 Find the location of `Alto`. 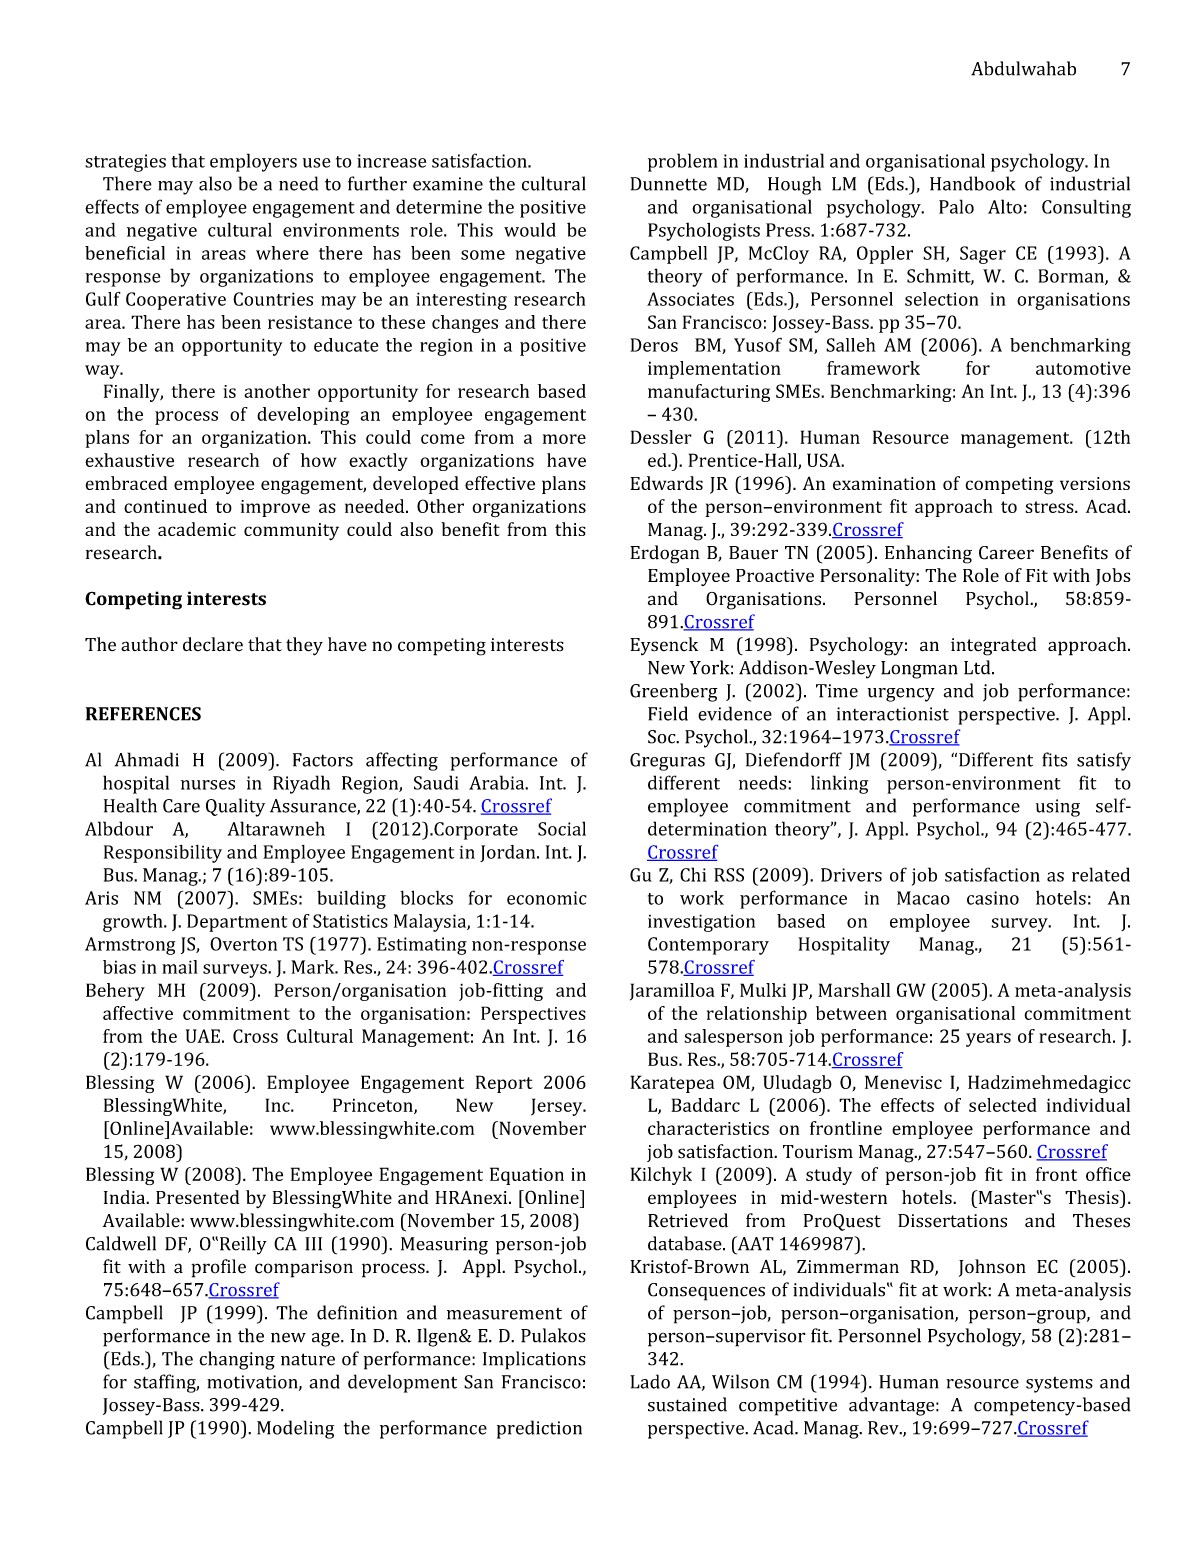

Alto is located at coordinates (1005, 206).
